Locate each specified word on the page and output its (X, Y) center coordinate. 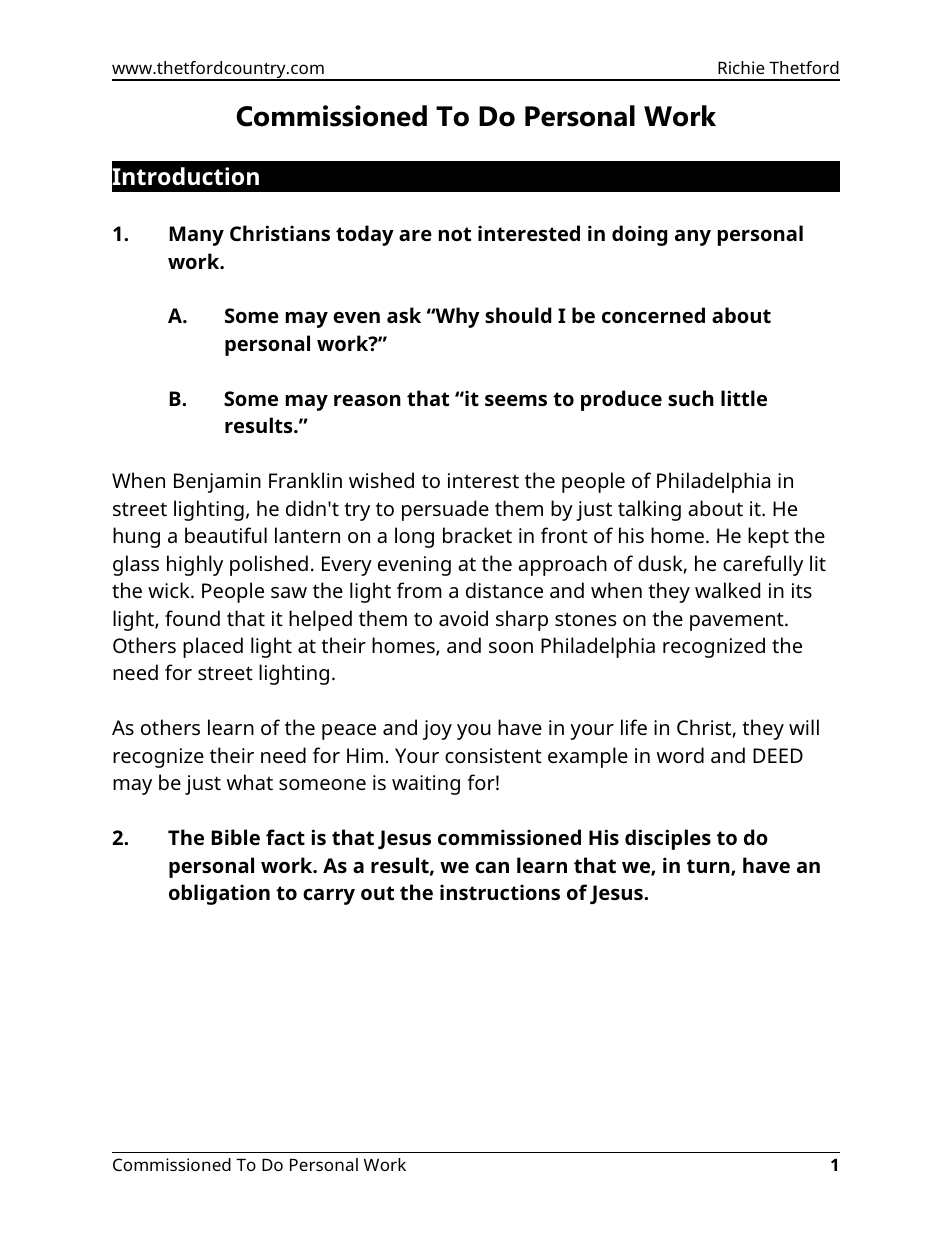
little (744, 398)
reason (367, 400)
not (455, 234)
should (518, 315)
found (192, 618)
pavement (738, 621)
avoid (463, 618)
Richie (741, 67)
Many (197, 236)
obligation (219, 894)
